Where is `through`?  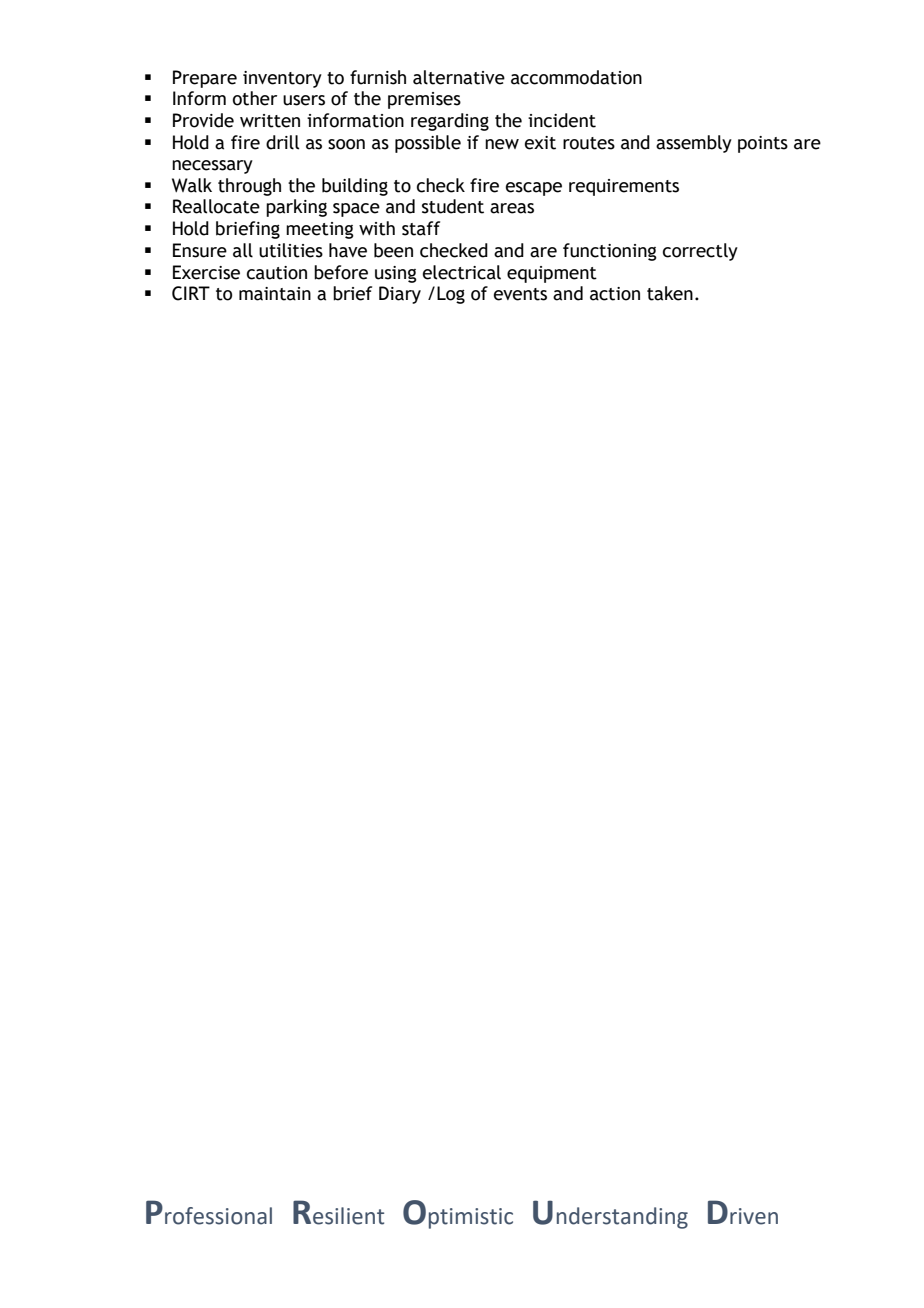
through is located at coordinates (249, 187).
